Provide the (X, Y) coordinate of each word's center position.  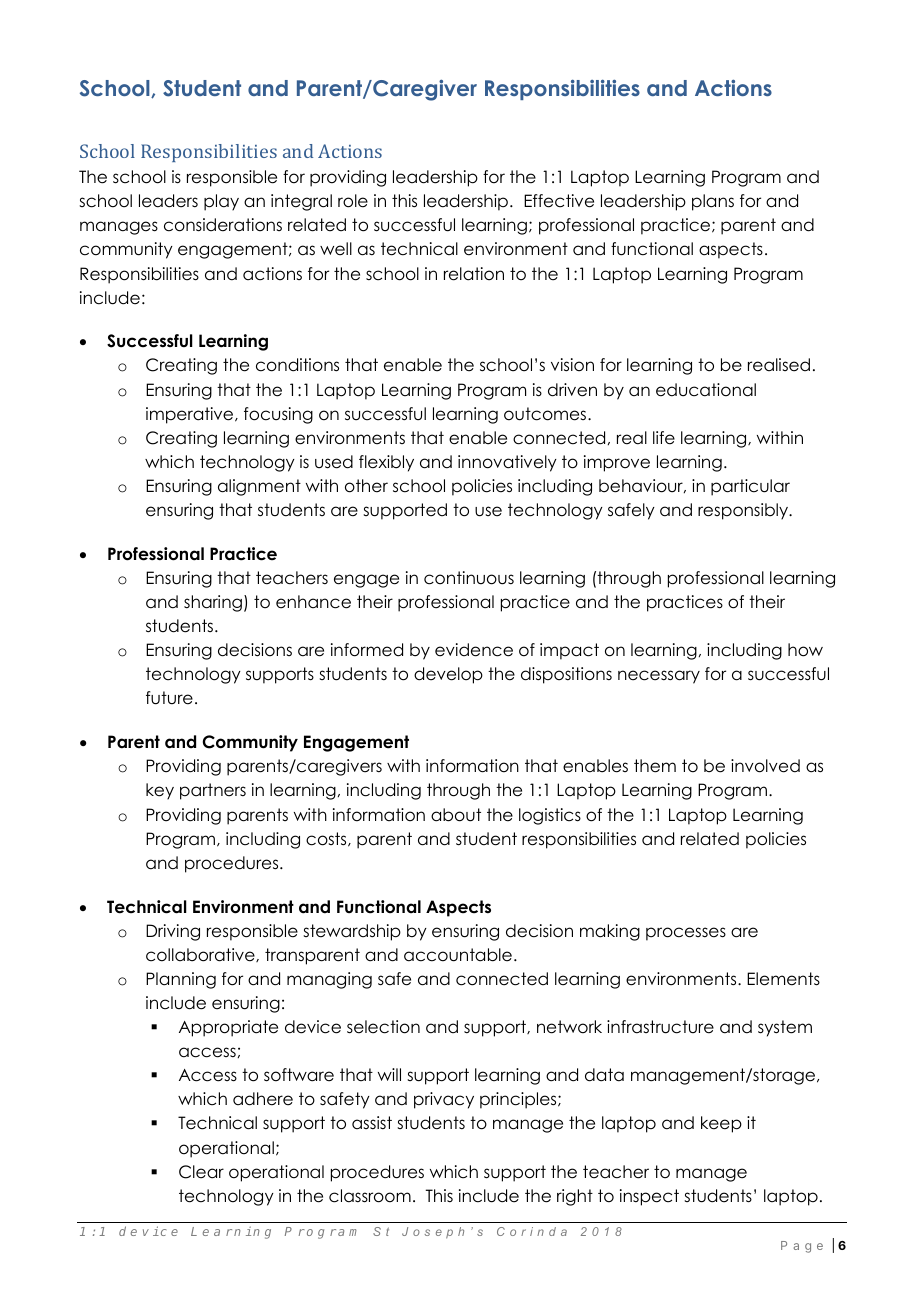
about (456, 815)
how (805, 650)
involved (765, 766)
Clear (201, 1172)
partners (213, 791)
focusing (278, 415)
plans (713, 202)
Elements (783, 979)
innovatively (507, 463)
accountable (458, 955)
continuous (469, 578)
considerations (223, 225)
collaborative (201, 955)
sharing (213, 603)
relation (474, 274)
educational (706, 390)
